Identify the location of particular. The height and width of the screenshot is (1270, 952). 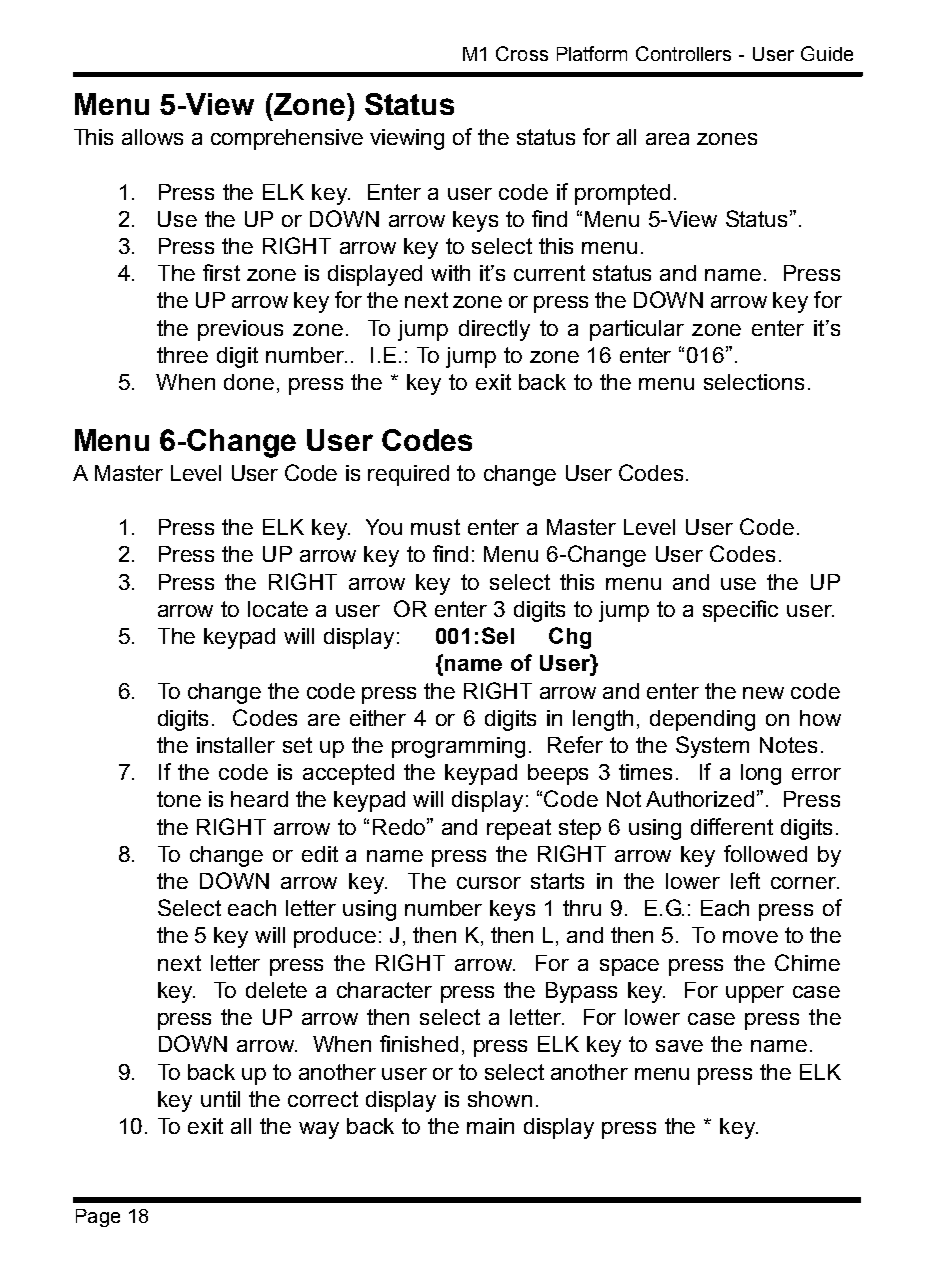
(637, 330).
